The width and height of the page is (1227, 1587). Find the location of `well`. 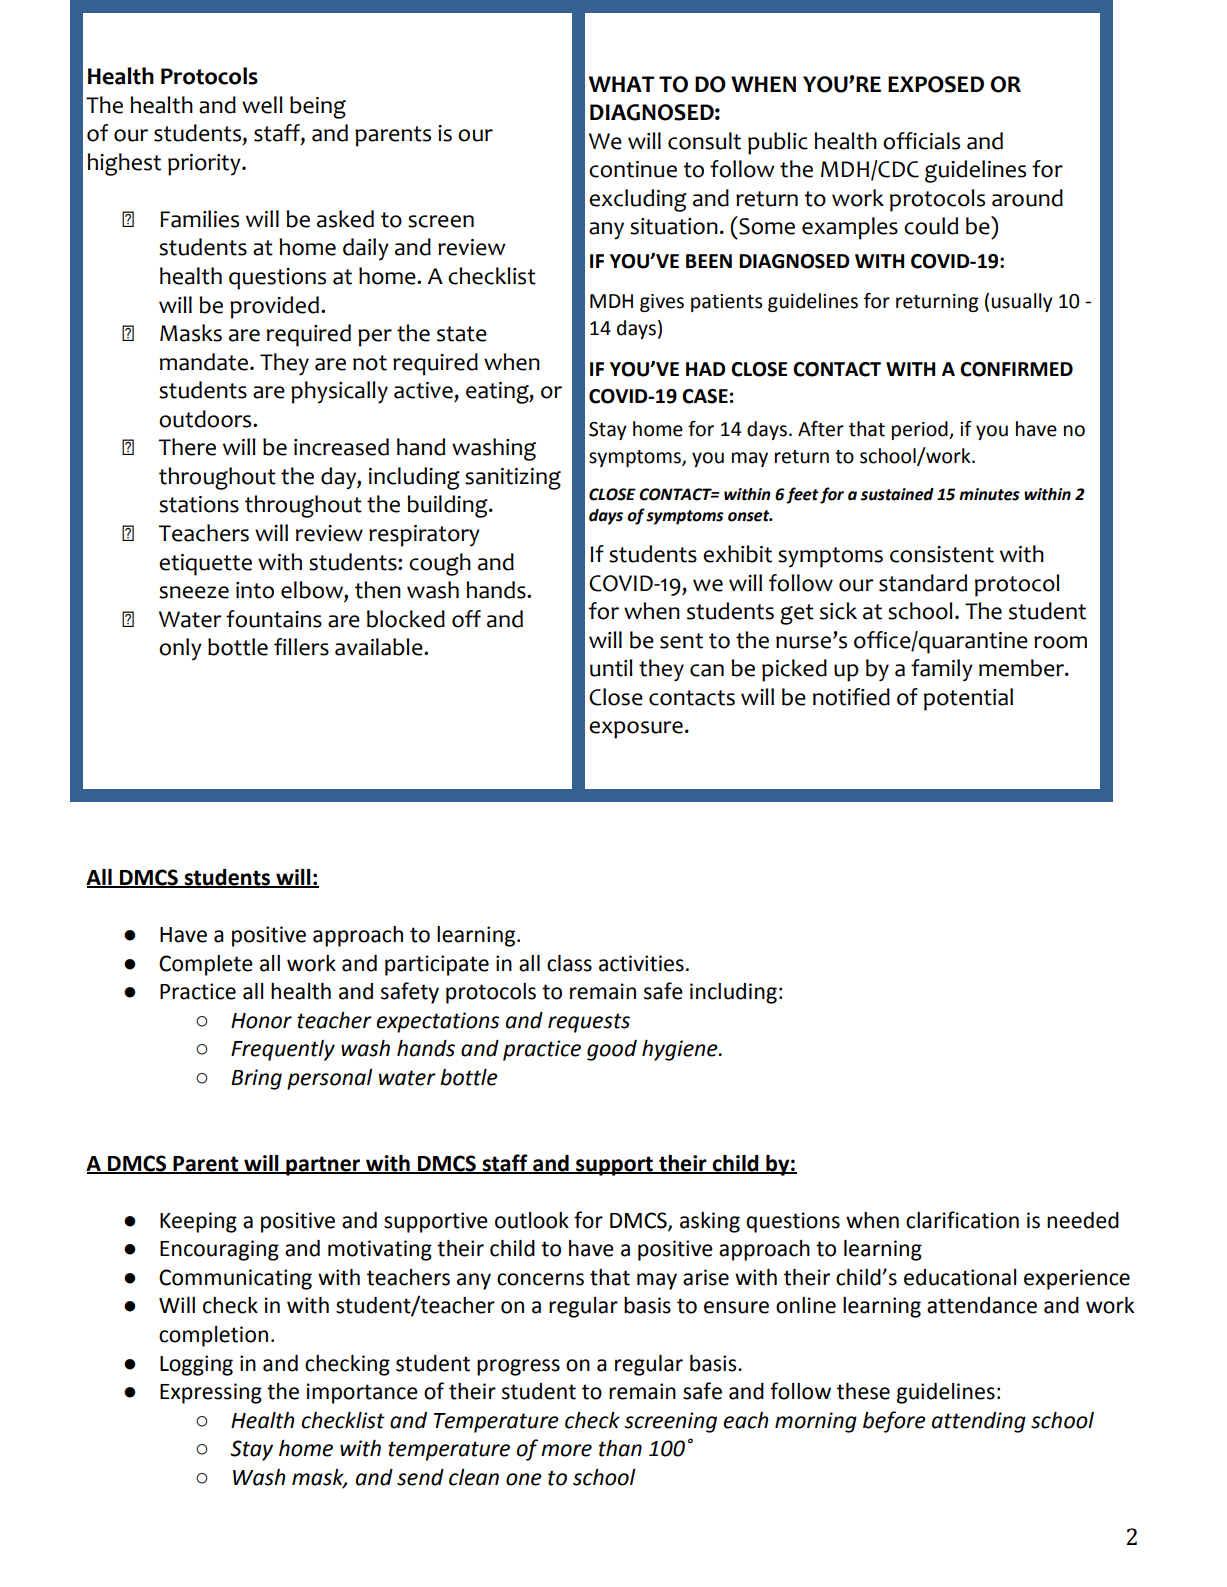

well is located at coordinates (262, 105).
